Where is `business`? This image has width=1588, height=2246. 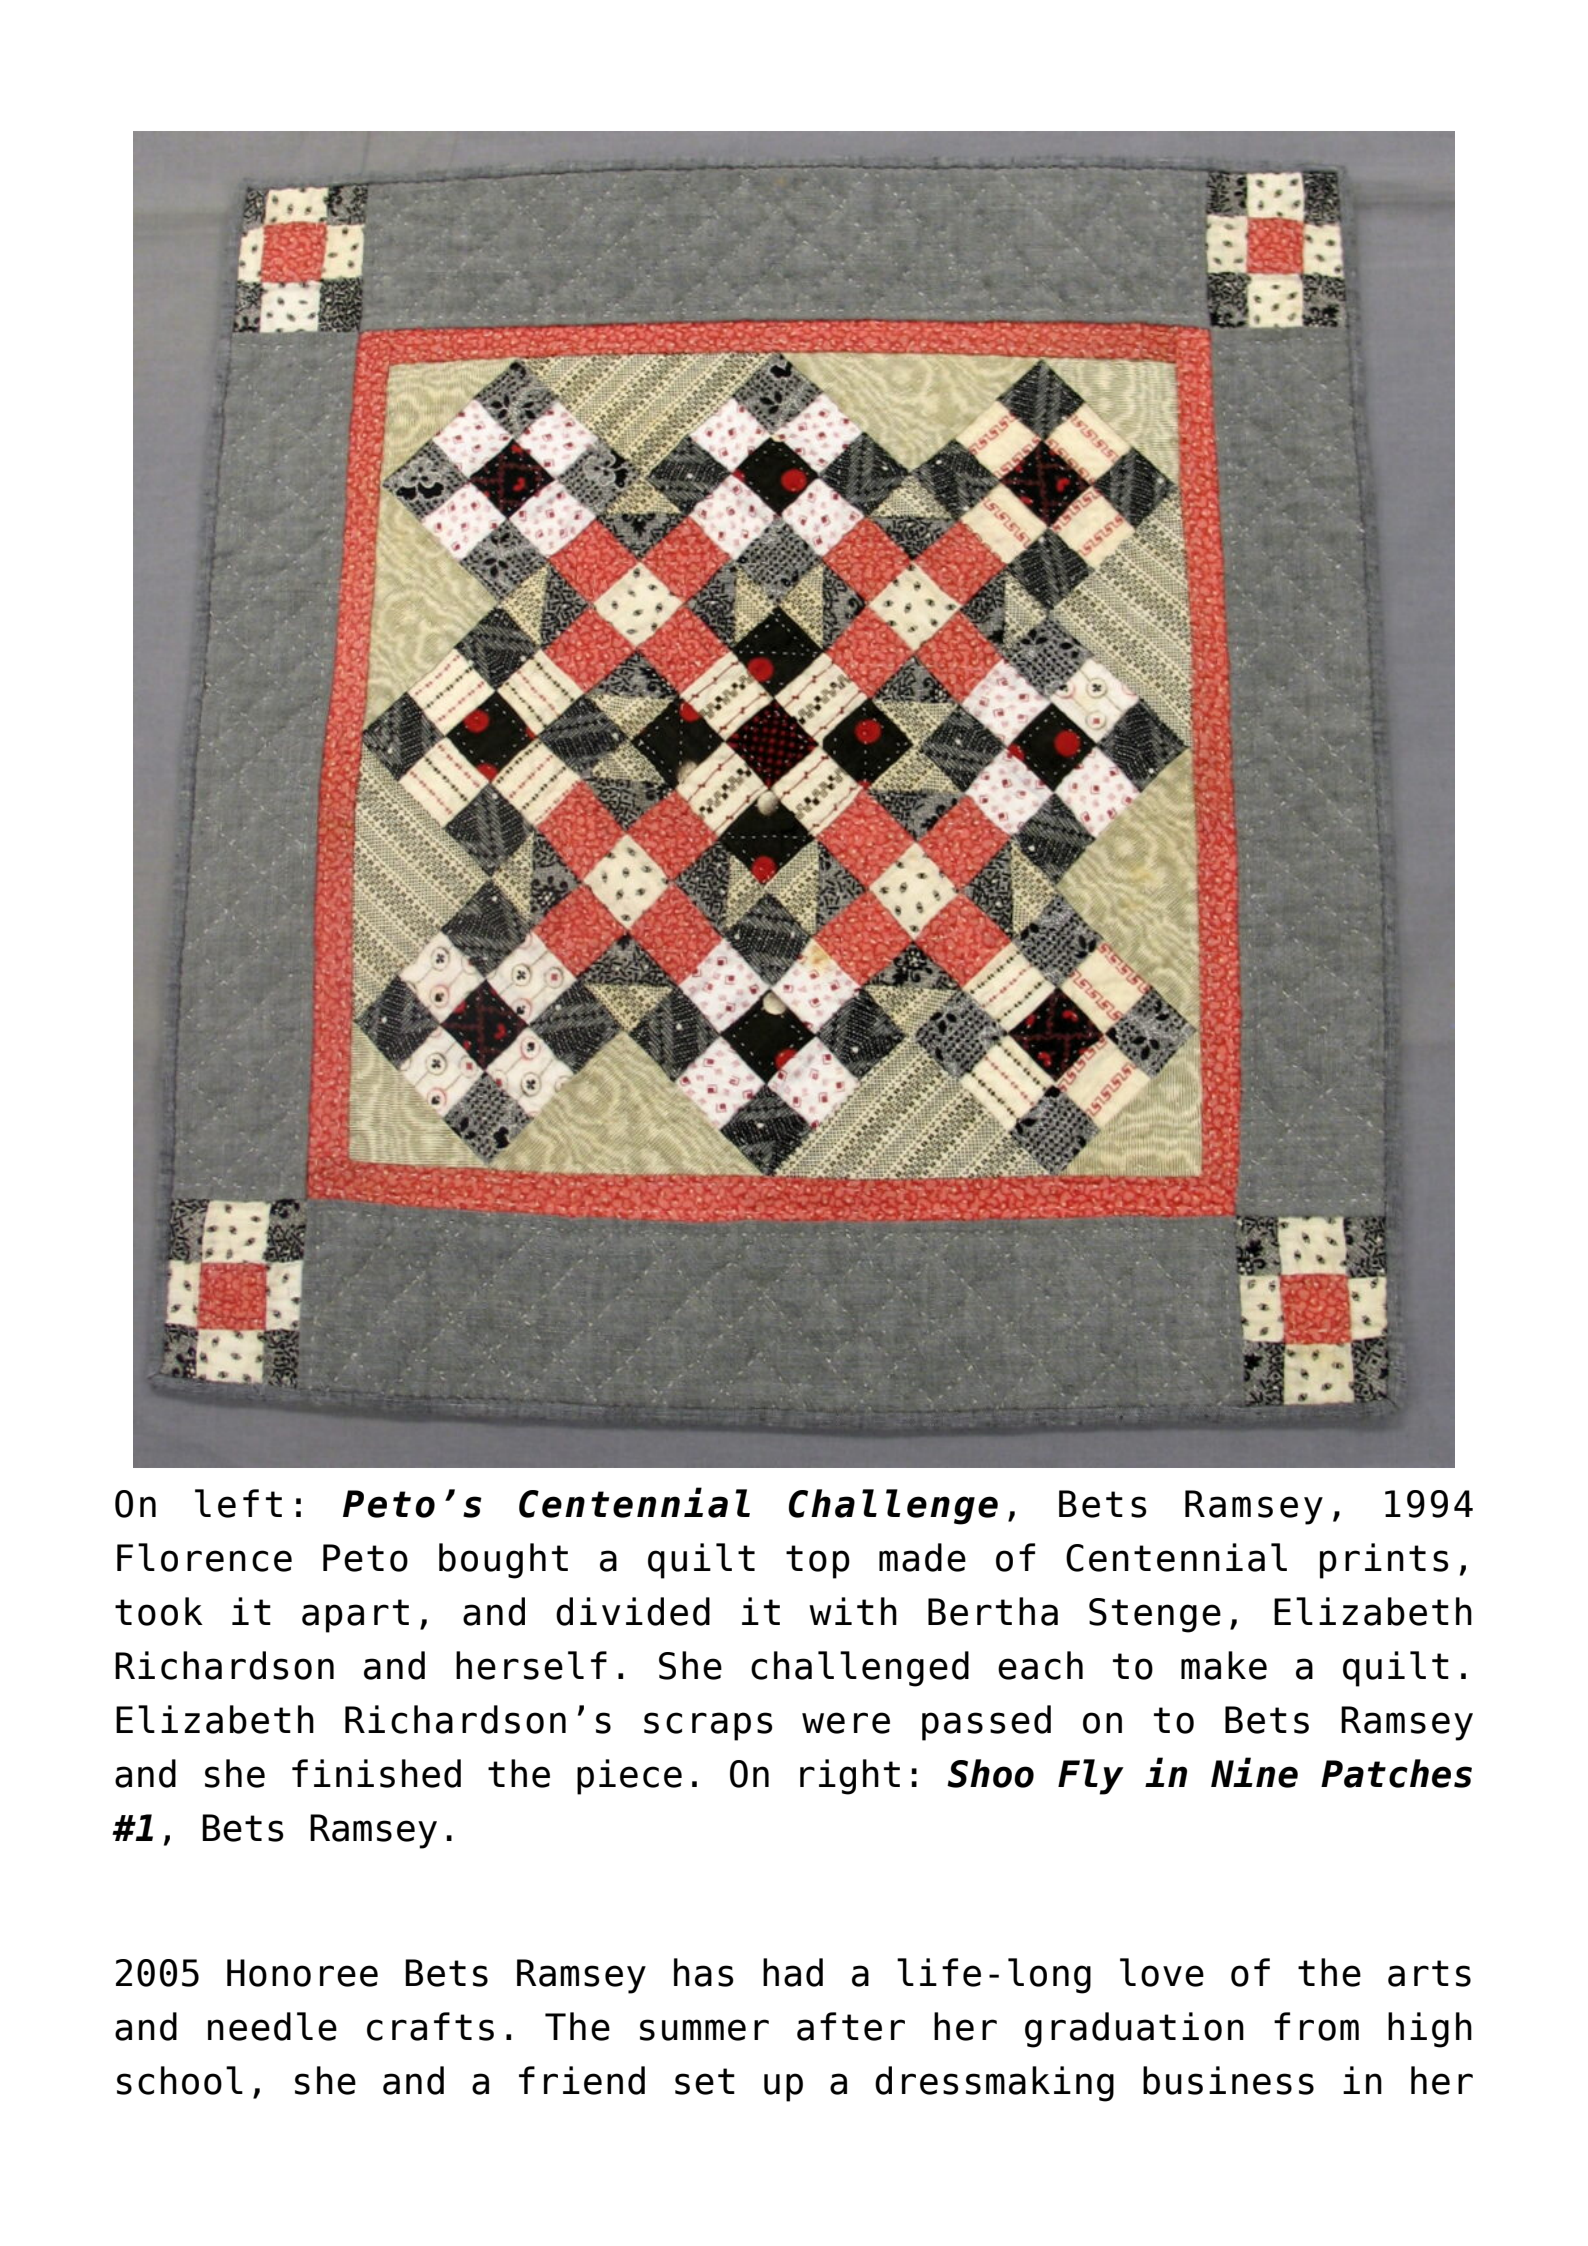
business is located at coordinates (1228, 2080).
